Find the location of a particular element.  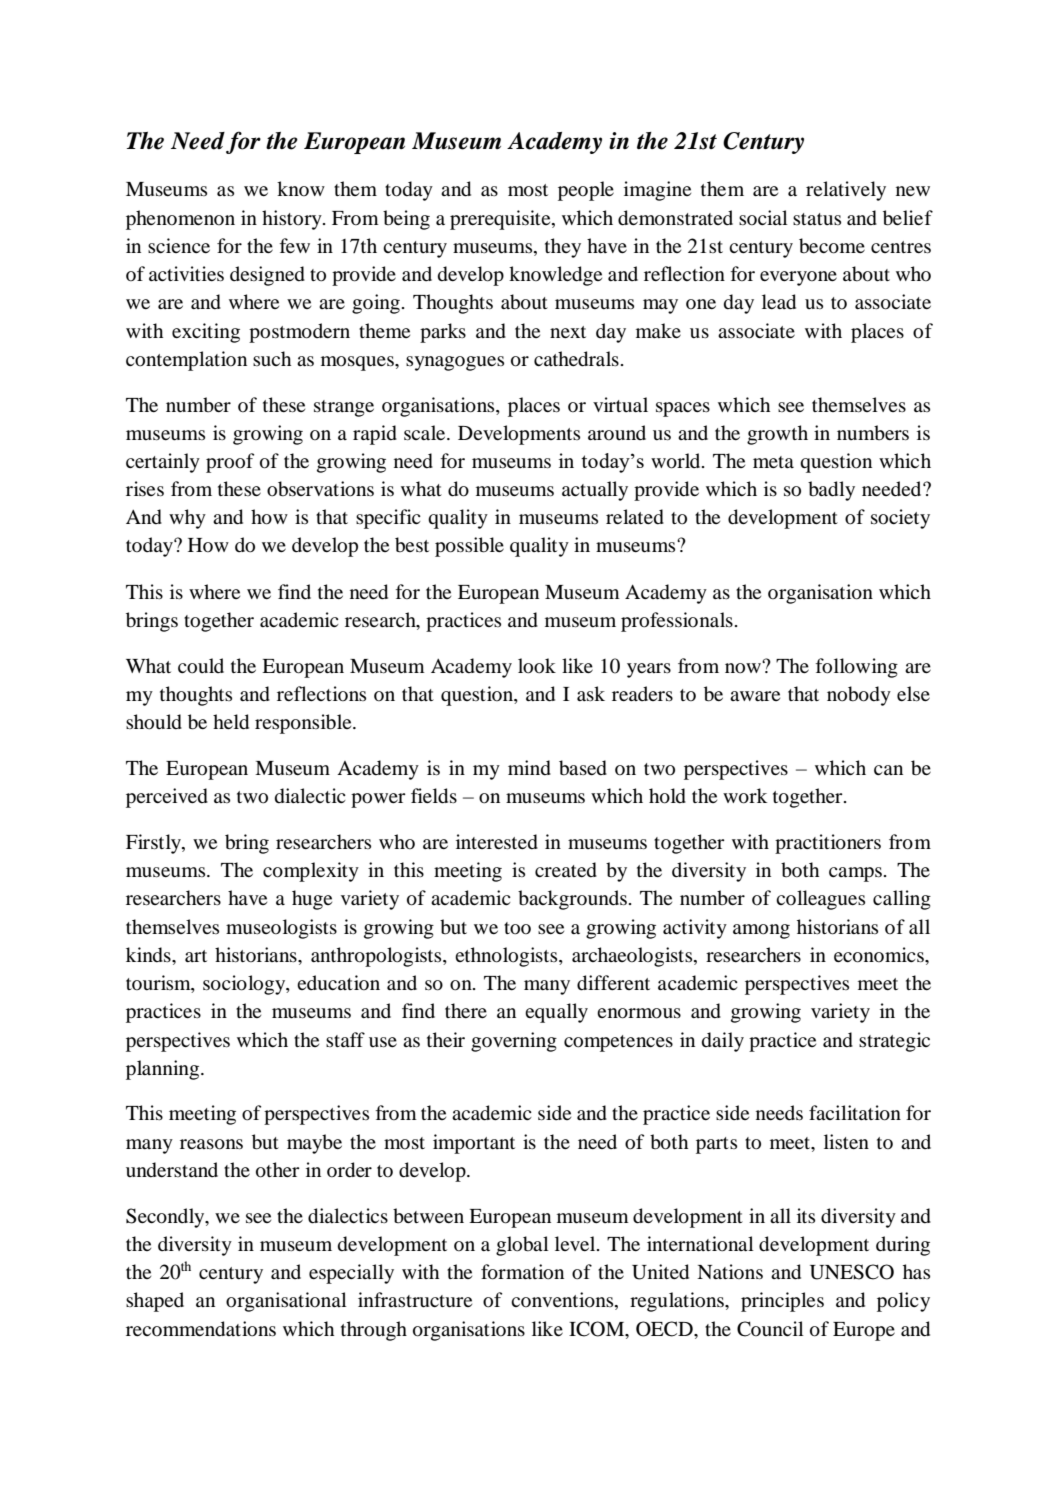

prerequisite is located at coordinates (501, 220).
